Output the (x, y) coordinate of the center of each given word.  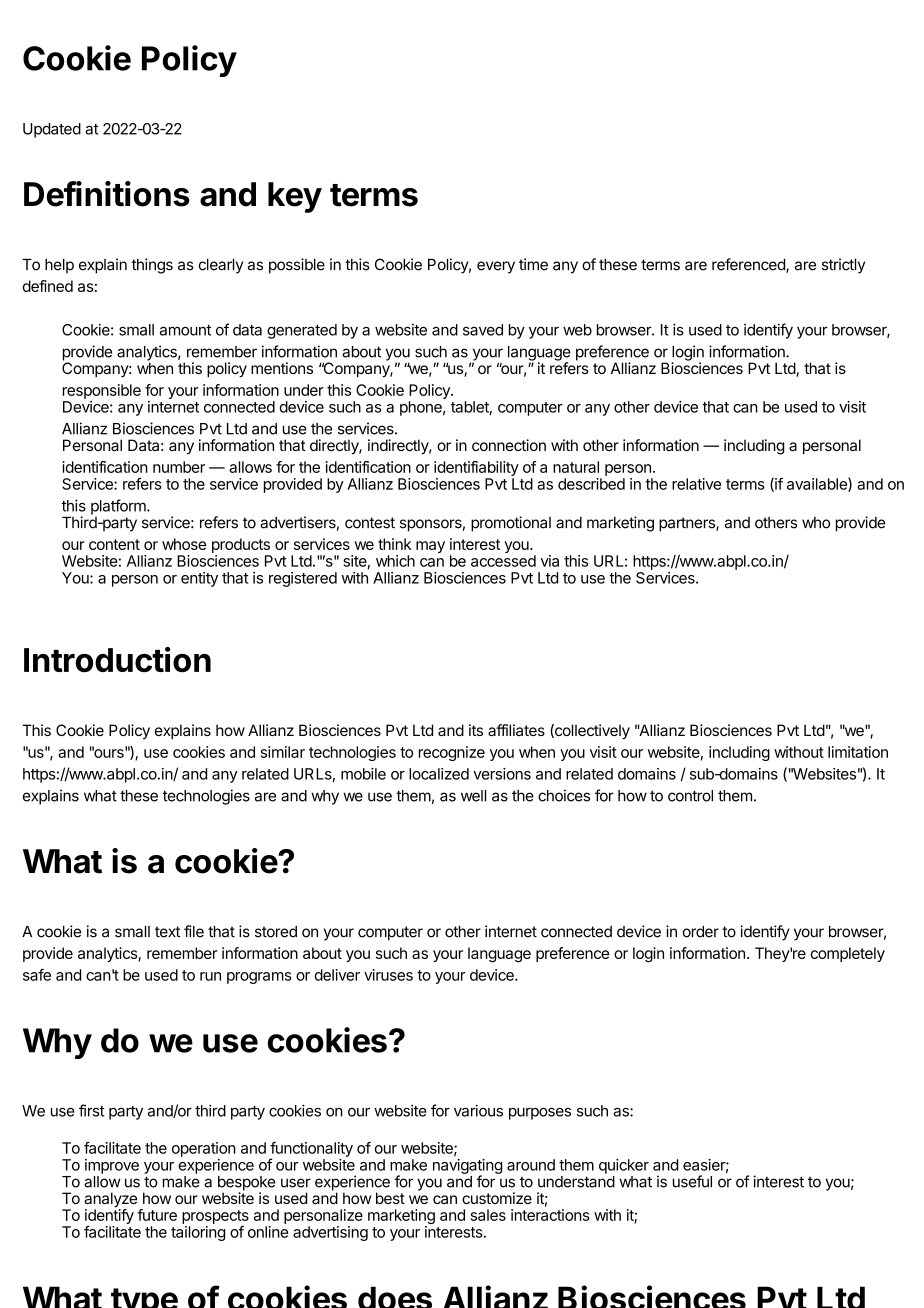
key (295, 197)
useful (692, 1181)
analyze (110, 1201)
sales (488, 1215)
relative (696, 484)
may (430, 547)
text (167, 932)
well (473, 796)
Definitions (107, 194)
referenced (749, 265)
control (690, 796)
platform (119, 507)
